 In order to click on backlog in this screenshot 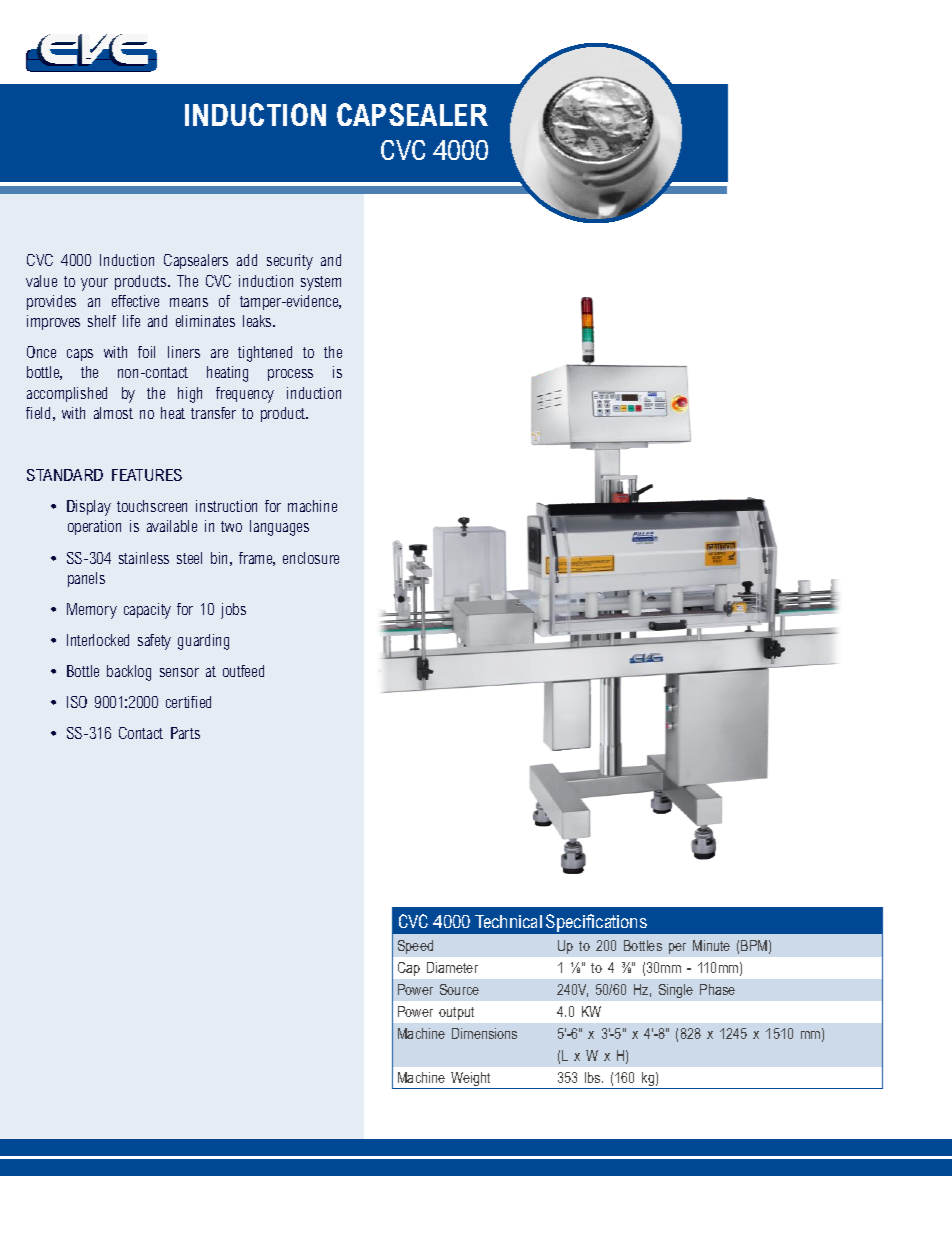, I will do `click(129, 673)`.
